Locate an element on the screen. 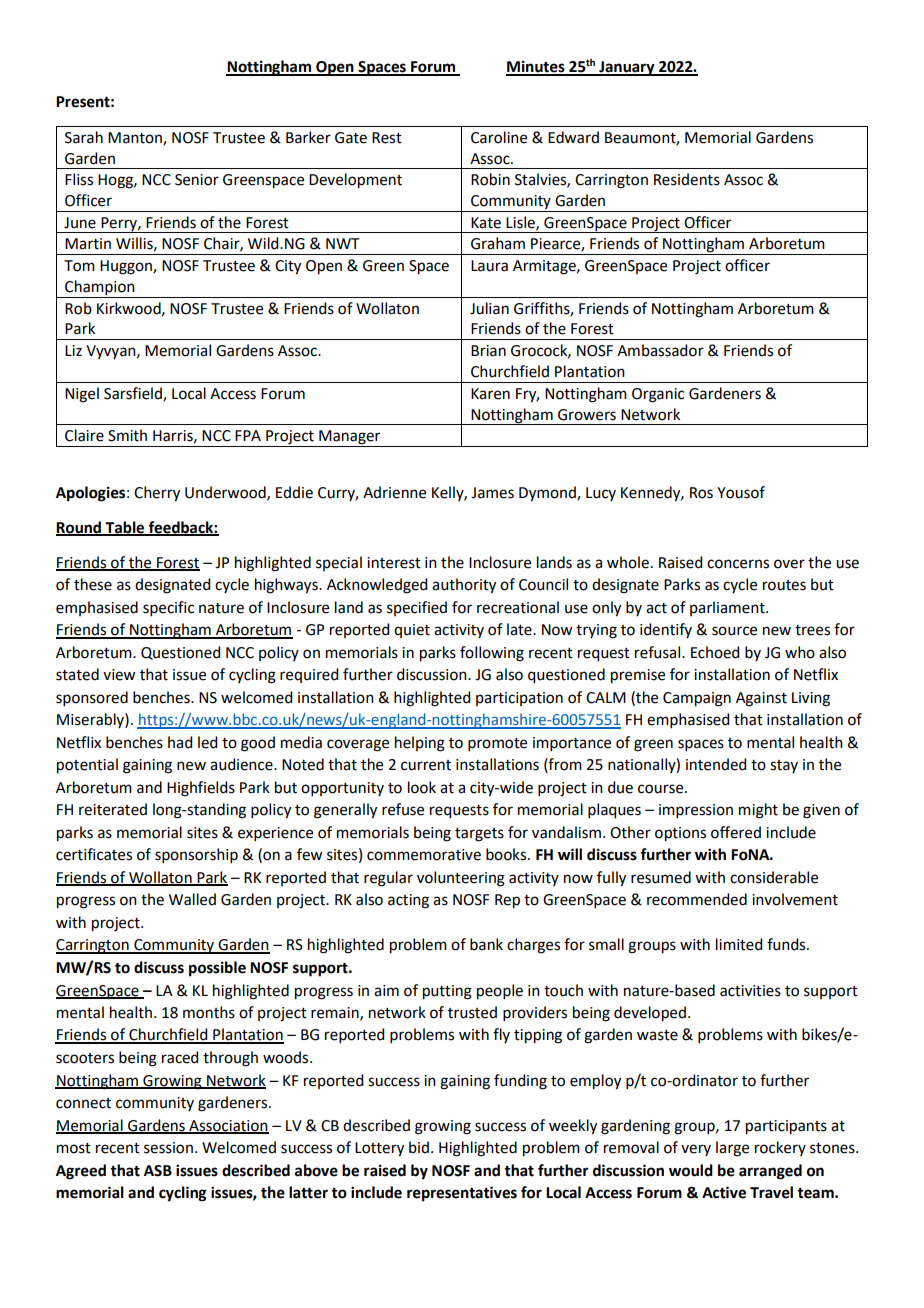 Image resolution: width=924 pixels, height=1308 pixels. reiterated is located at coordinates (113, 809).
